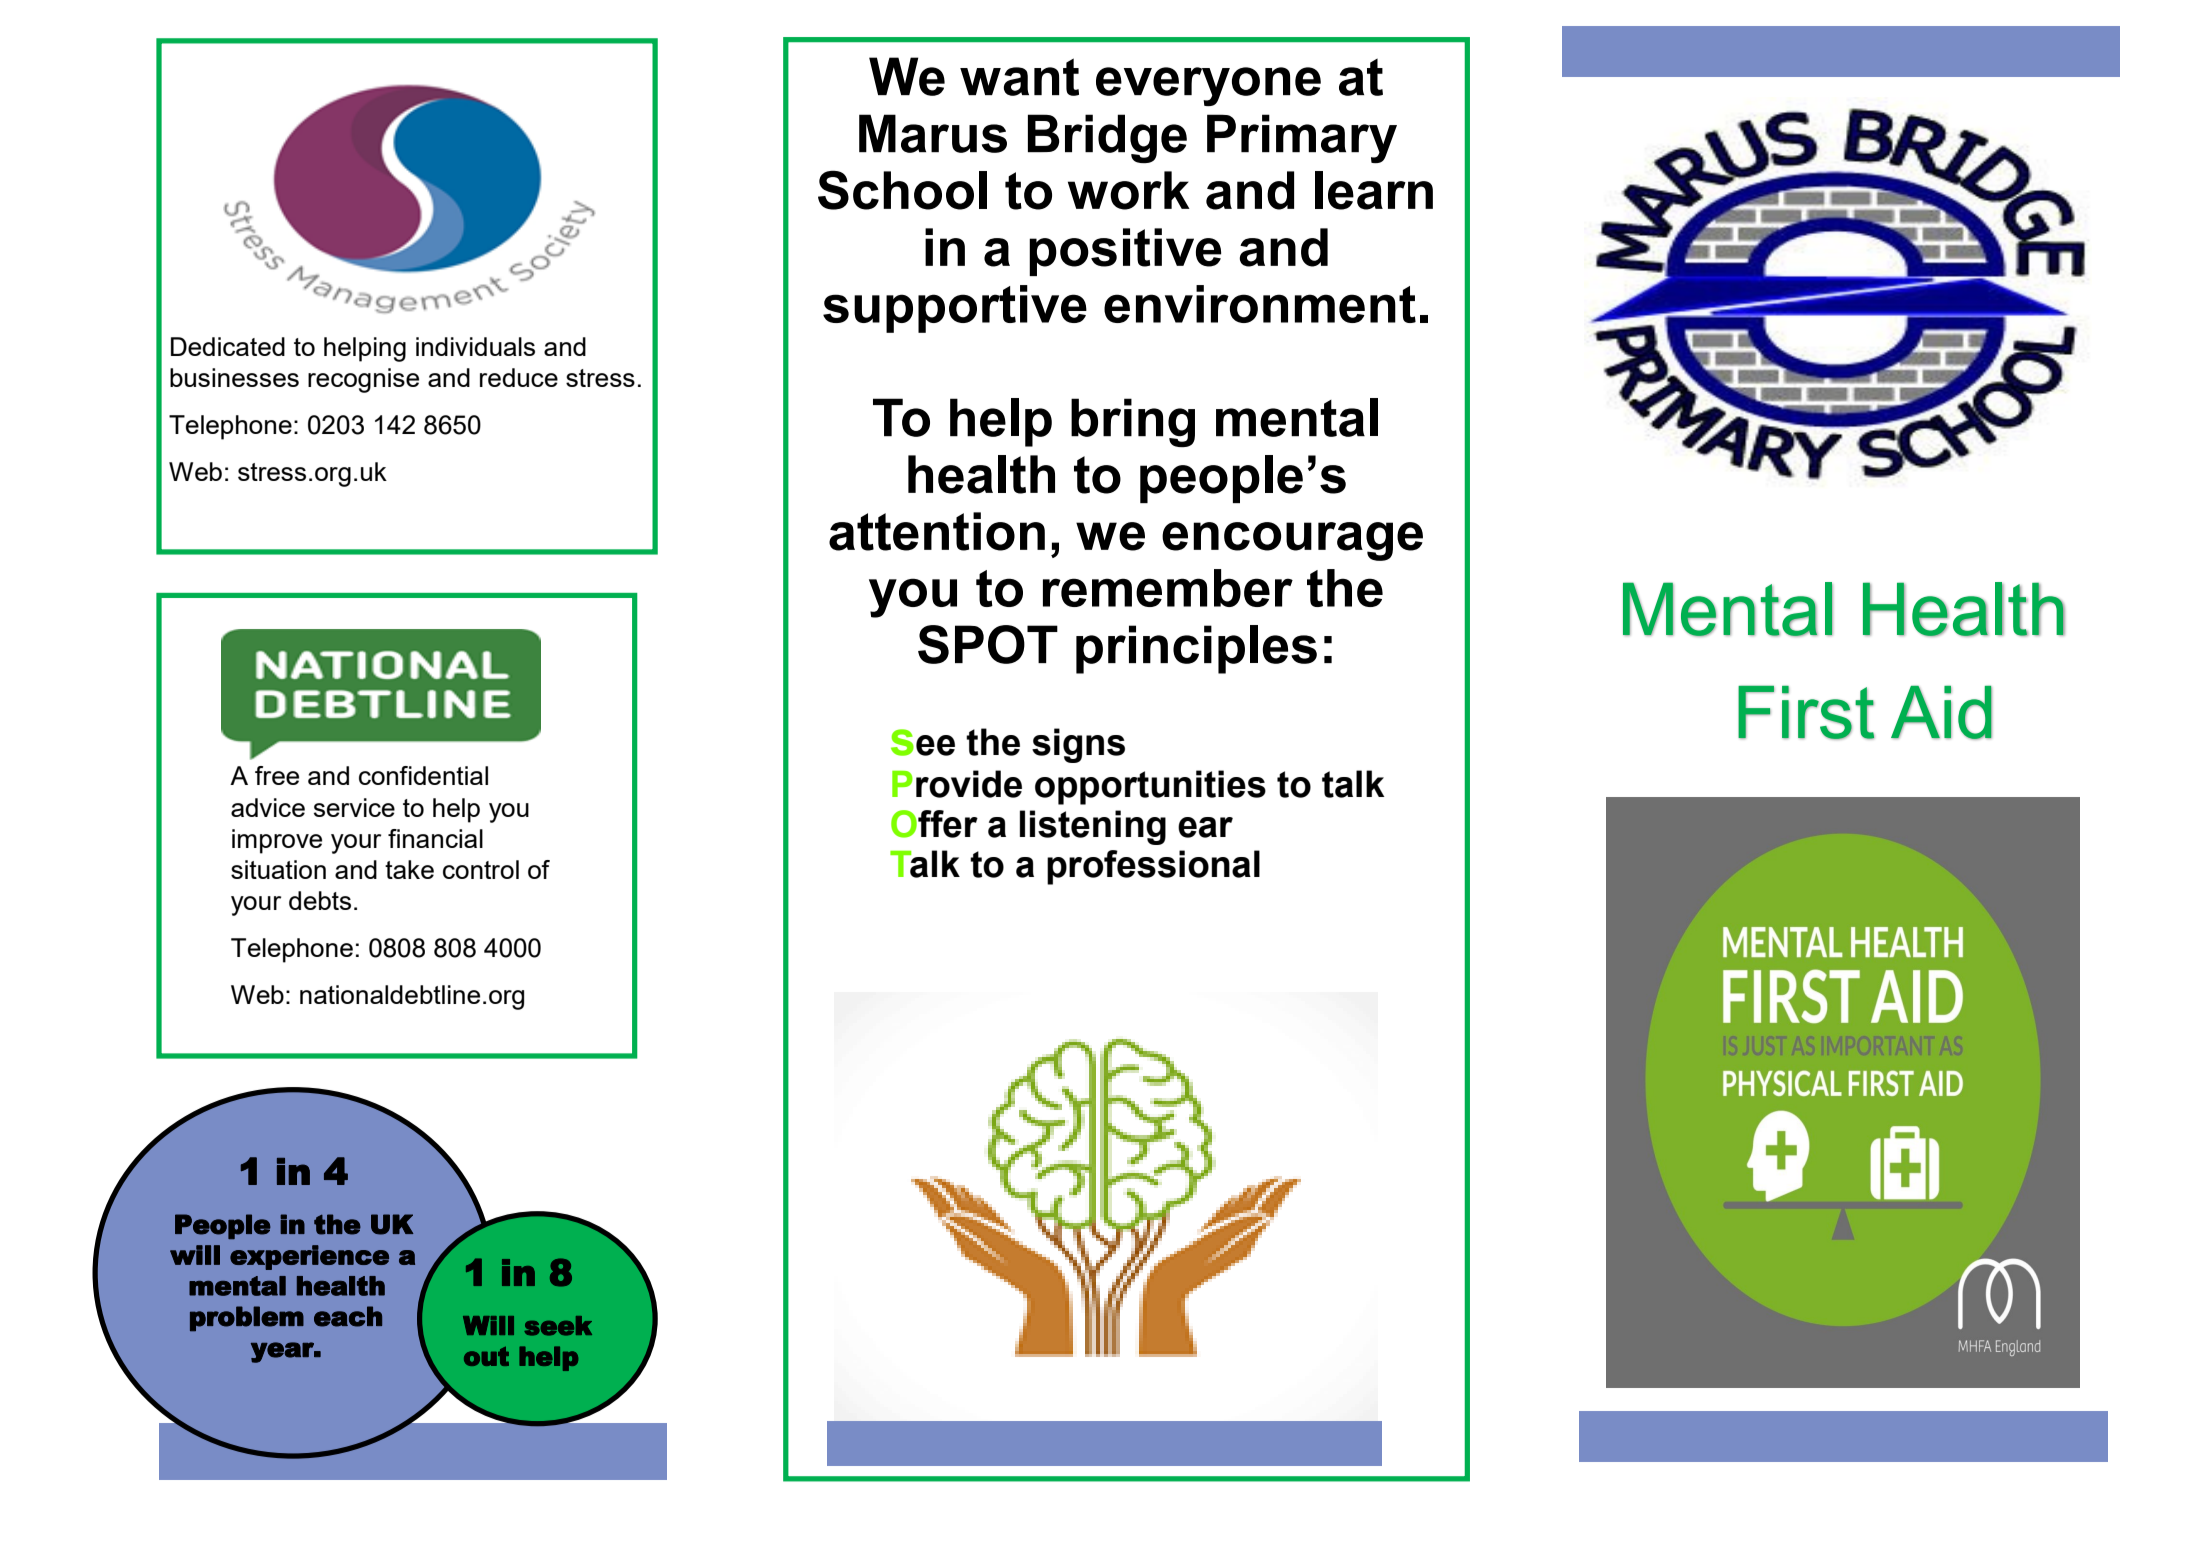 This screenshot has width=2196, height=1553. I want to click on School, so click(902, 190).
